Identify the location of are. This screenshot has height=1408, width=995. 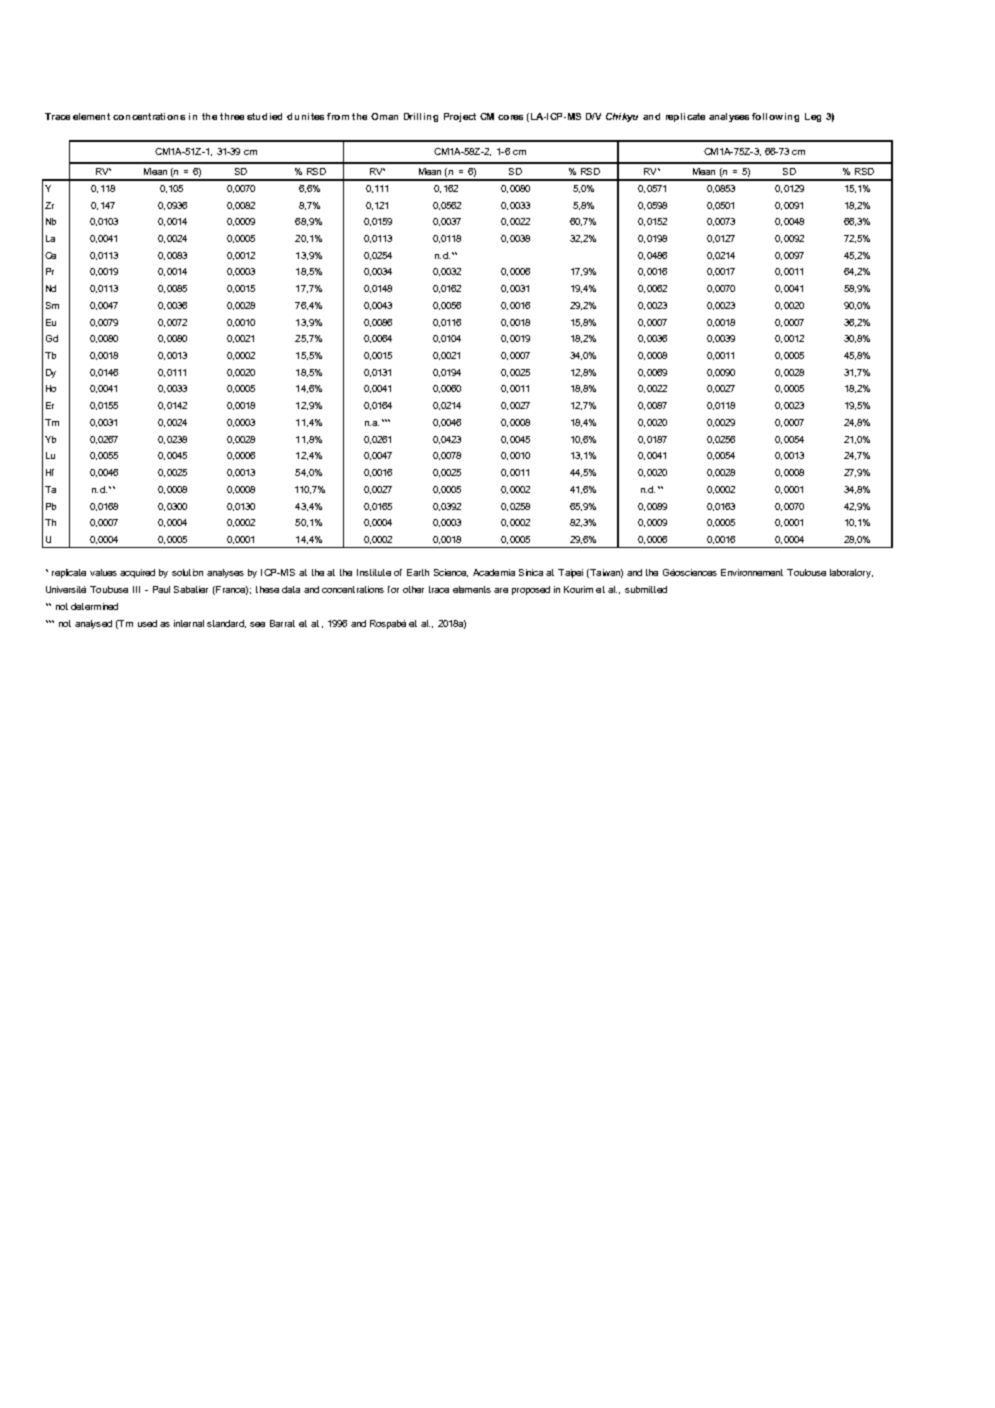
(501, 590).
